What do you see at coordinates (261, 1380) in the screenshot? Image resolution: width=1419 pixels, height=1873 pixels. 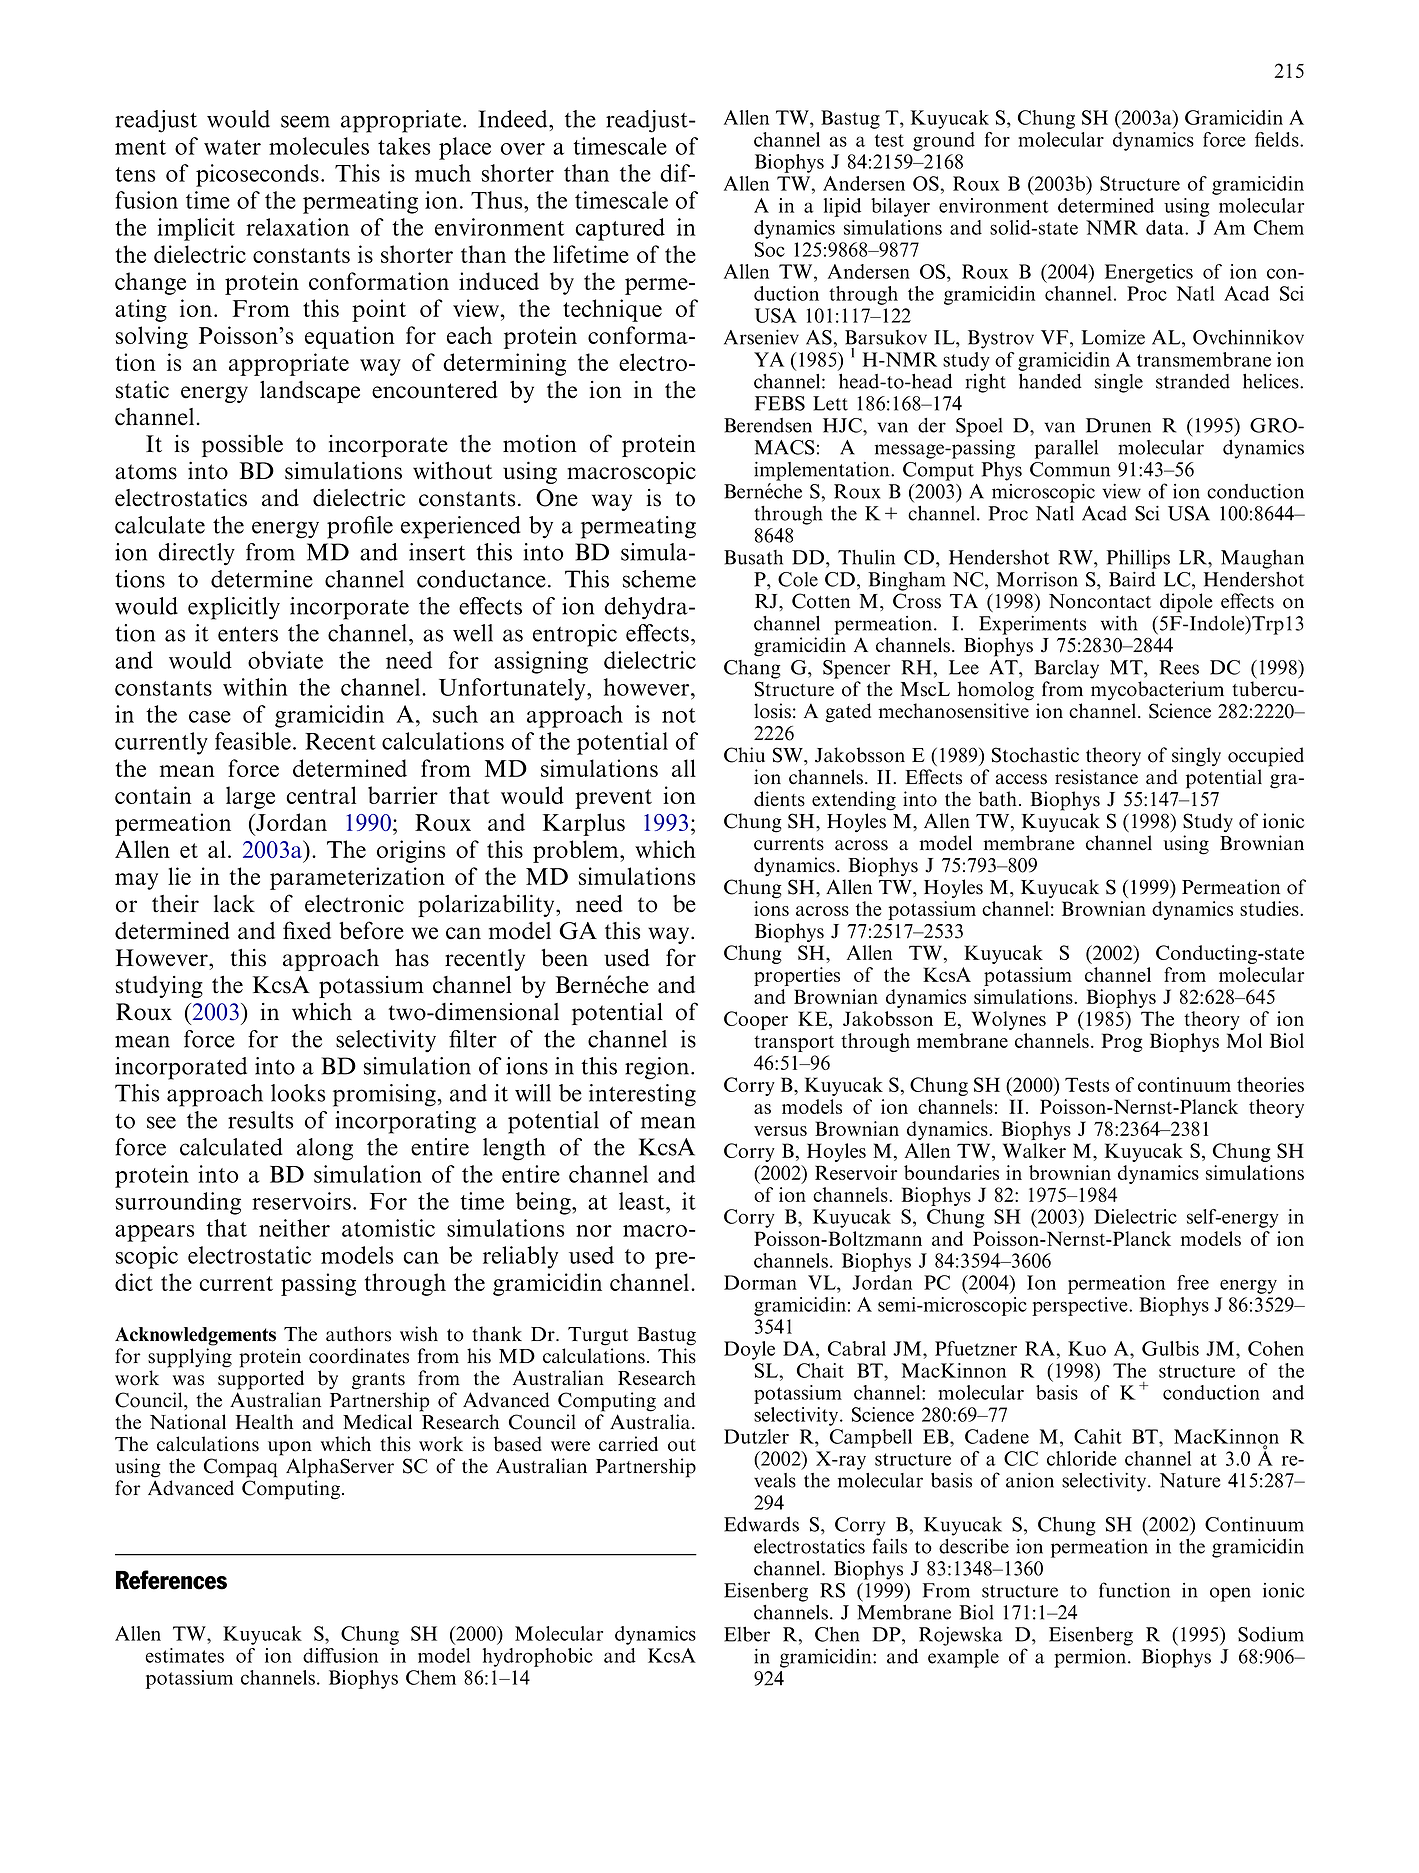 I see `supported` at bounding box center [261, 1380].
